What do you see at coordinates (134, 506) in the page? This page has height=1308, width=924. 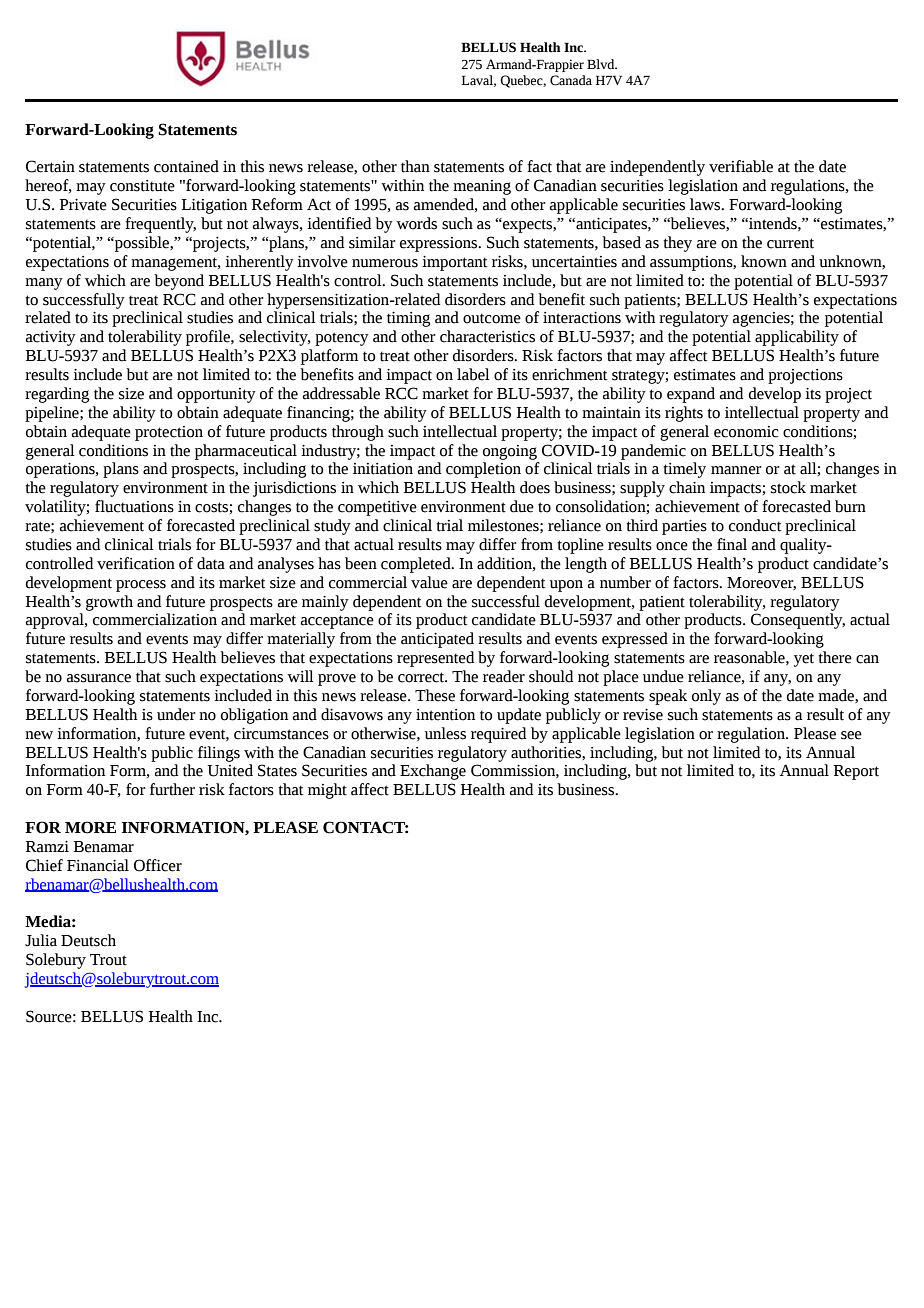 I see `fluctuations` at bounding box center [134, 506].
